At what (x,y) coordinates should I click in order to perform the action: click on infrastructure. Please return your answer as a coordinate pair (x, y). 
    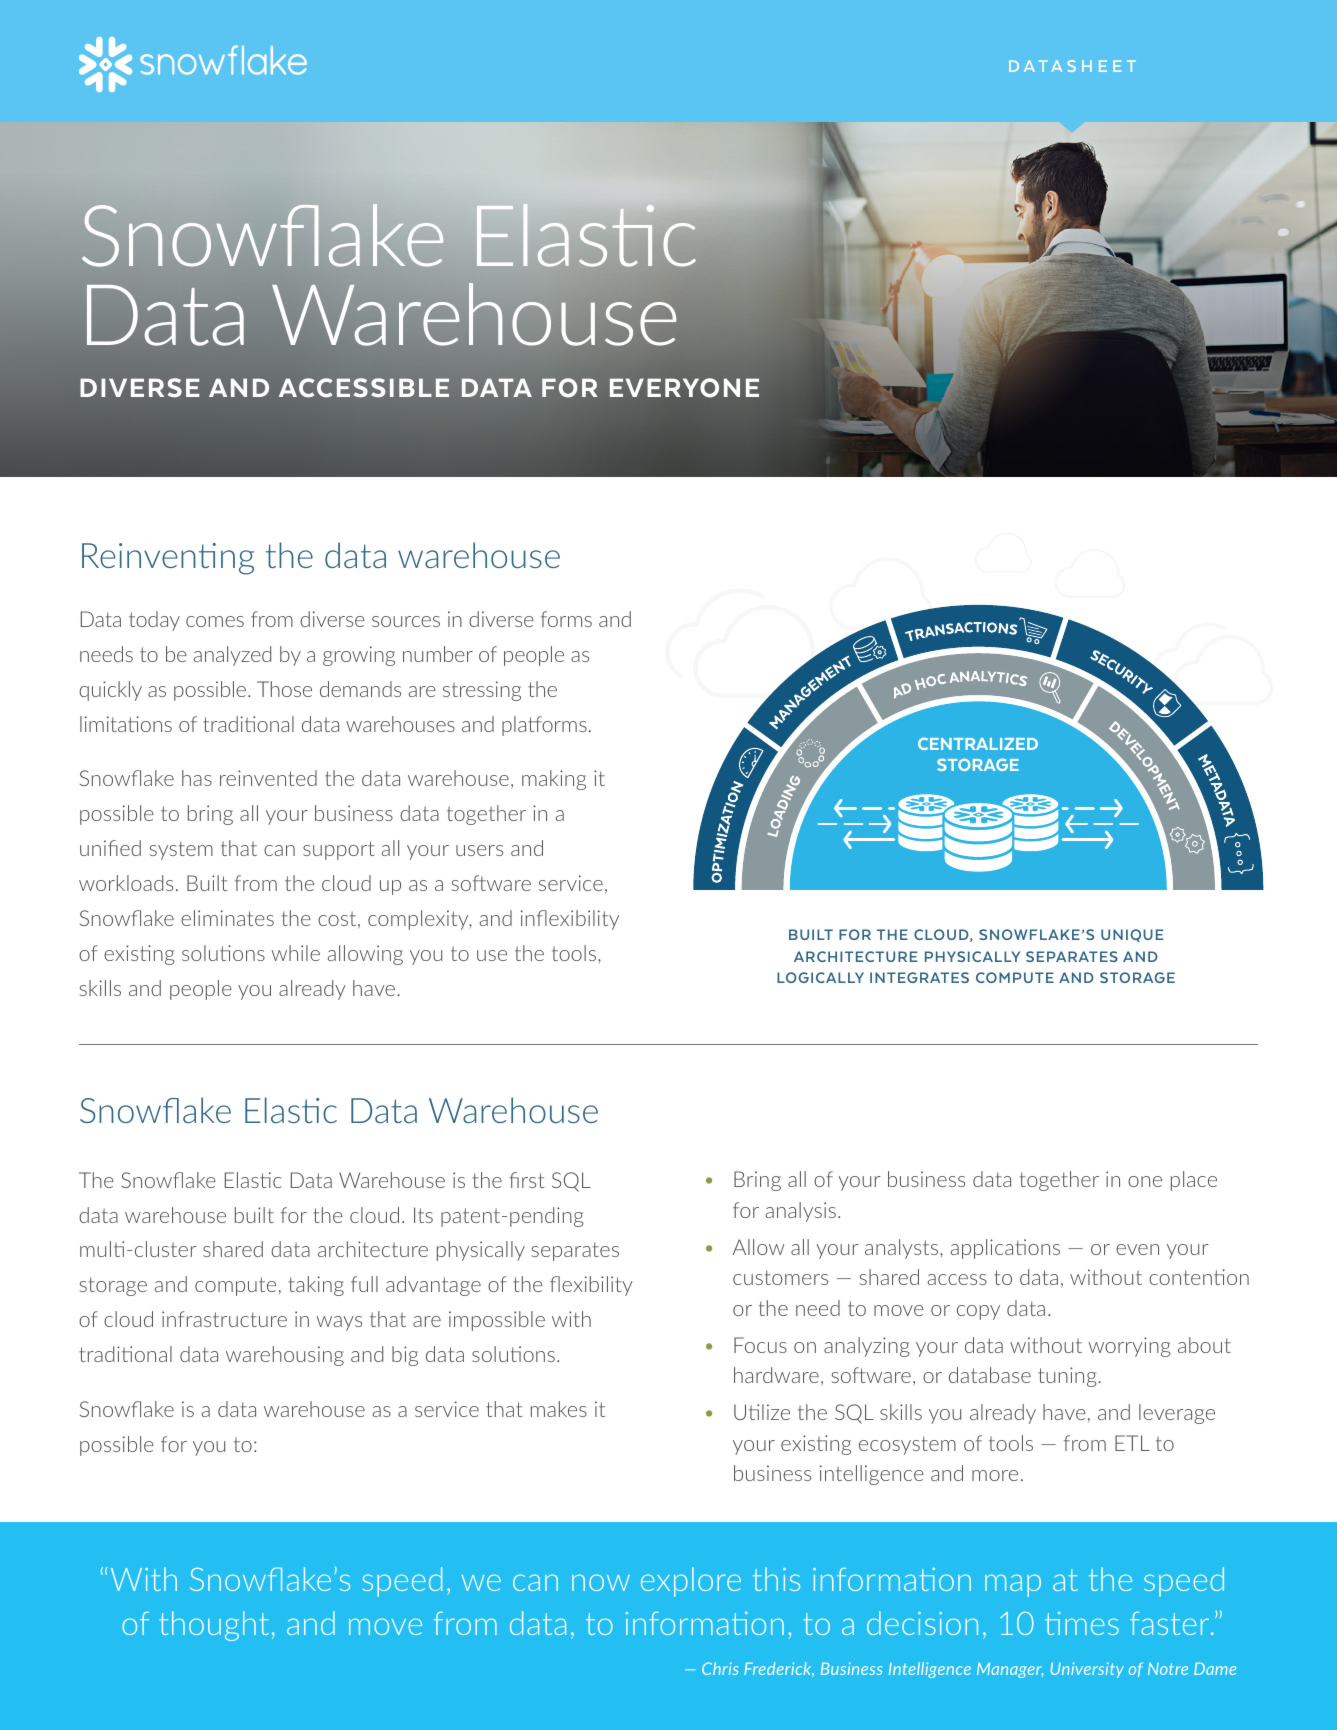
    Looking at the image, I should click on (224, 1319).
